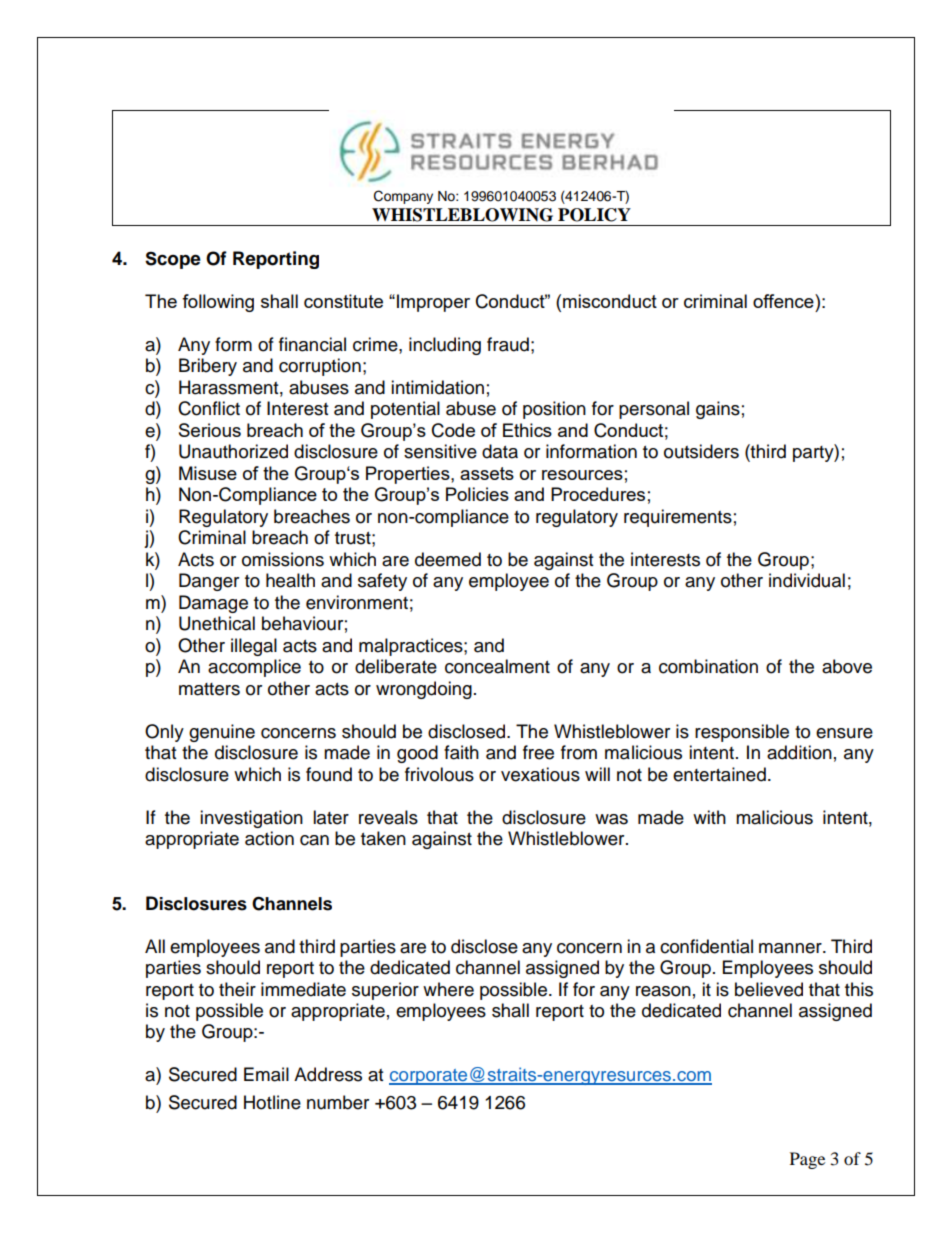 This image has height=1233, width=952. Describe the element at coordinates (272, 1102) in the image. I see `Hotline` at that location.
